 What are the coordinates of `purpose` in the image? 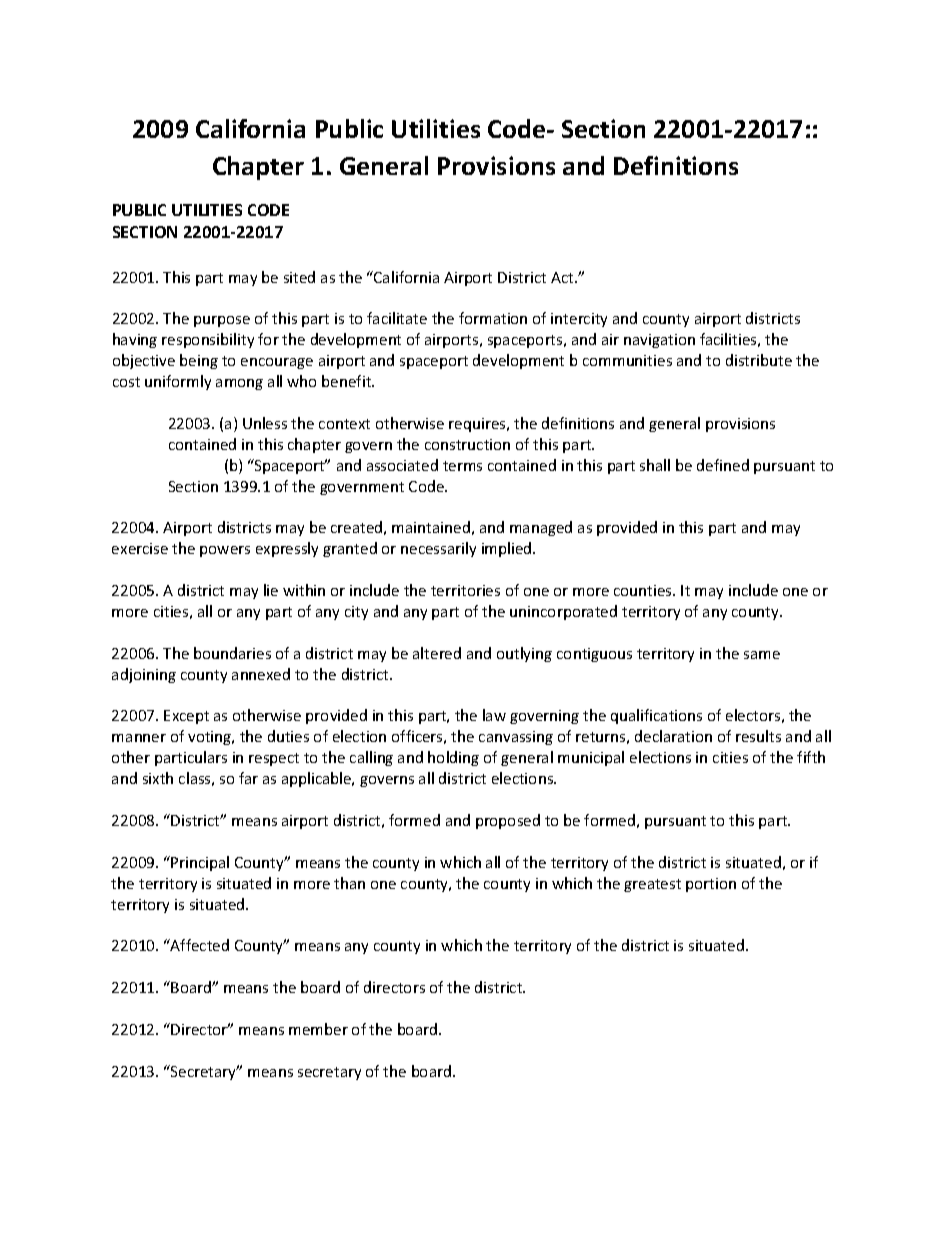 It's located at (222, 321).
